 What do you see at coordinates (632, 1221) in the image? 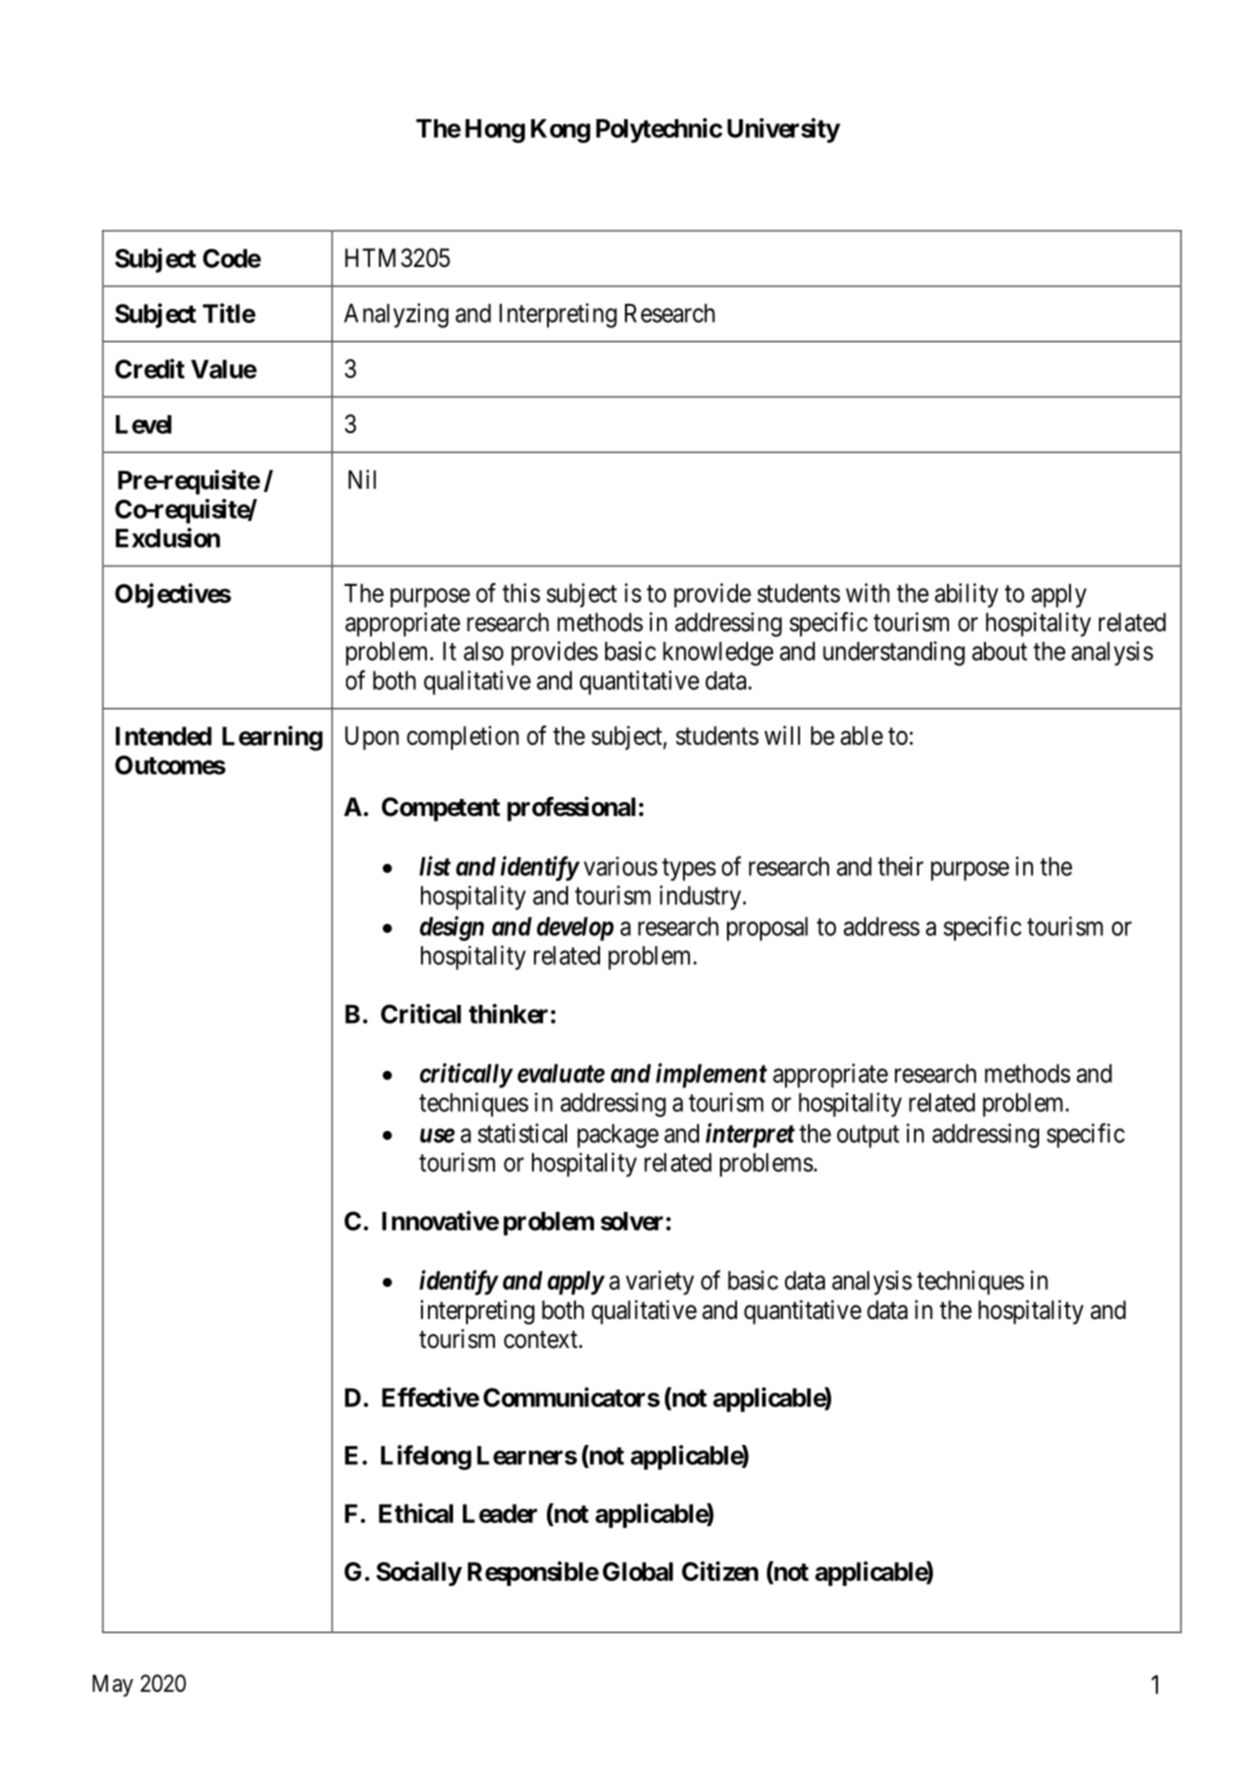
I see `solver` at bounding box center [632, 1221].
